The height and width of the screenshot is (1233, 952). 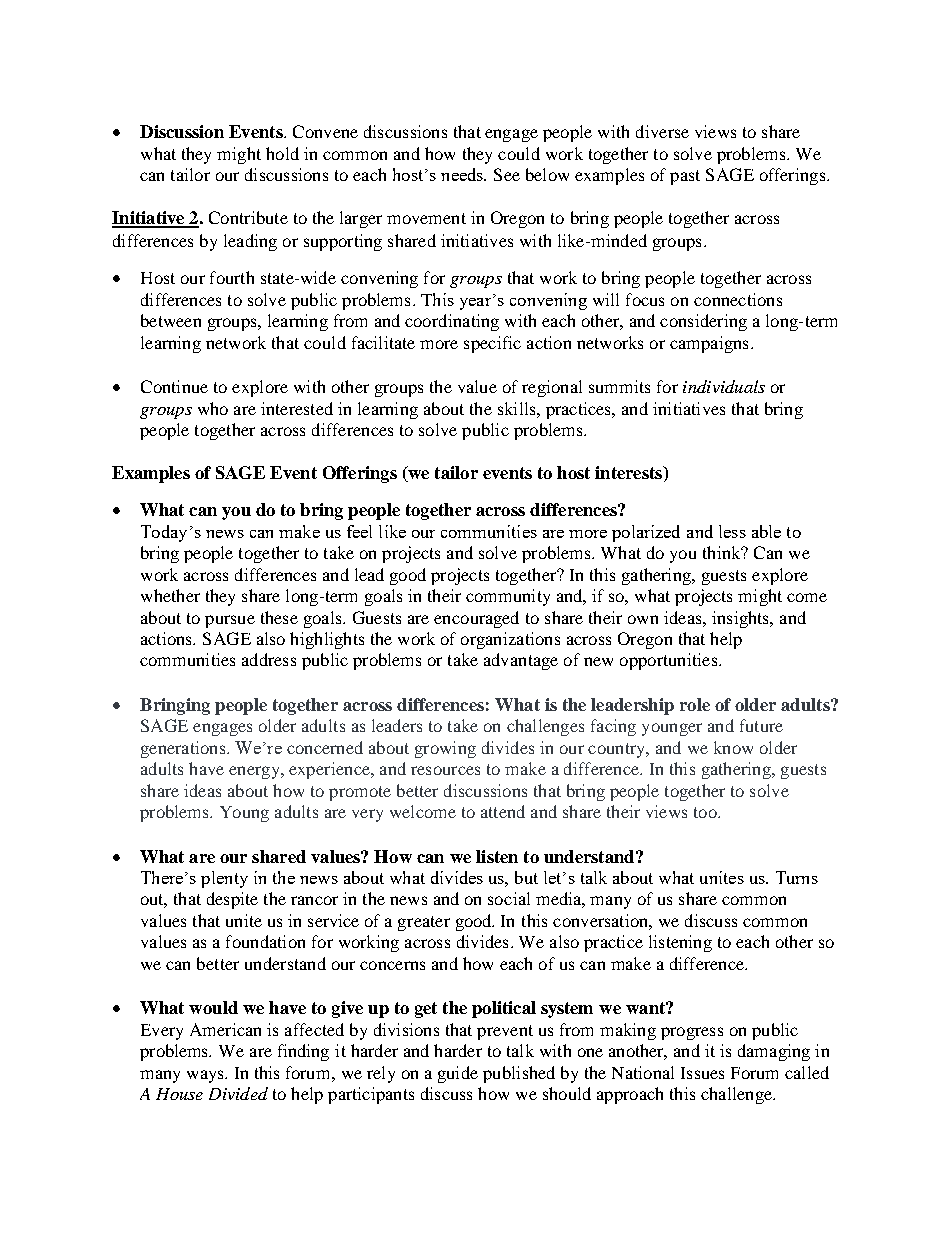 What do you see at coordinates (476, 619) in the screenshot?
I see `encouraged` at bounding box center [476, 619].
